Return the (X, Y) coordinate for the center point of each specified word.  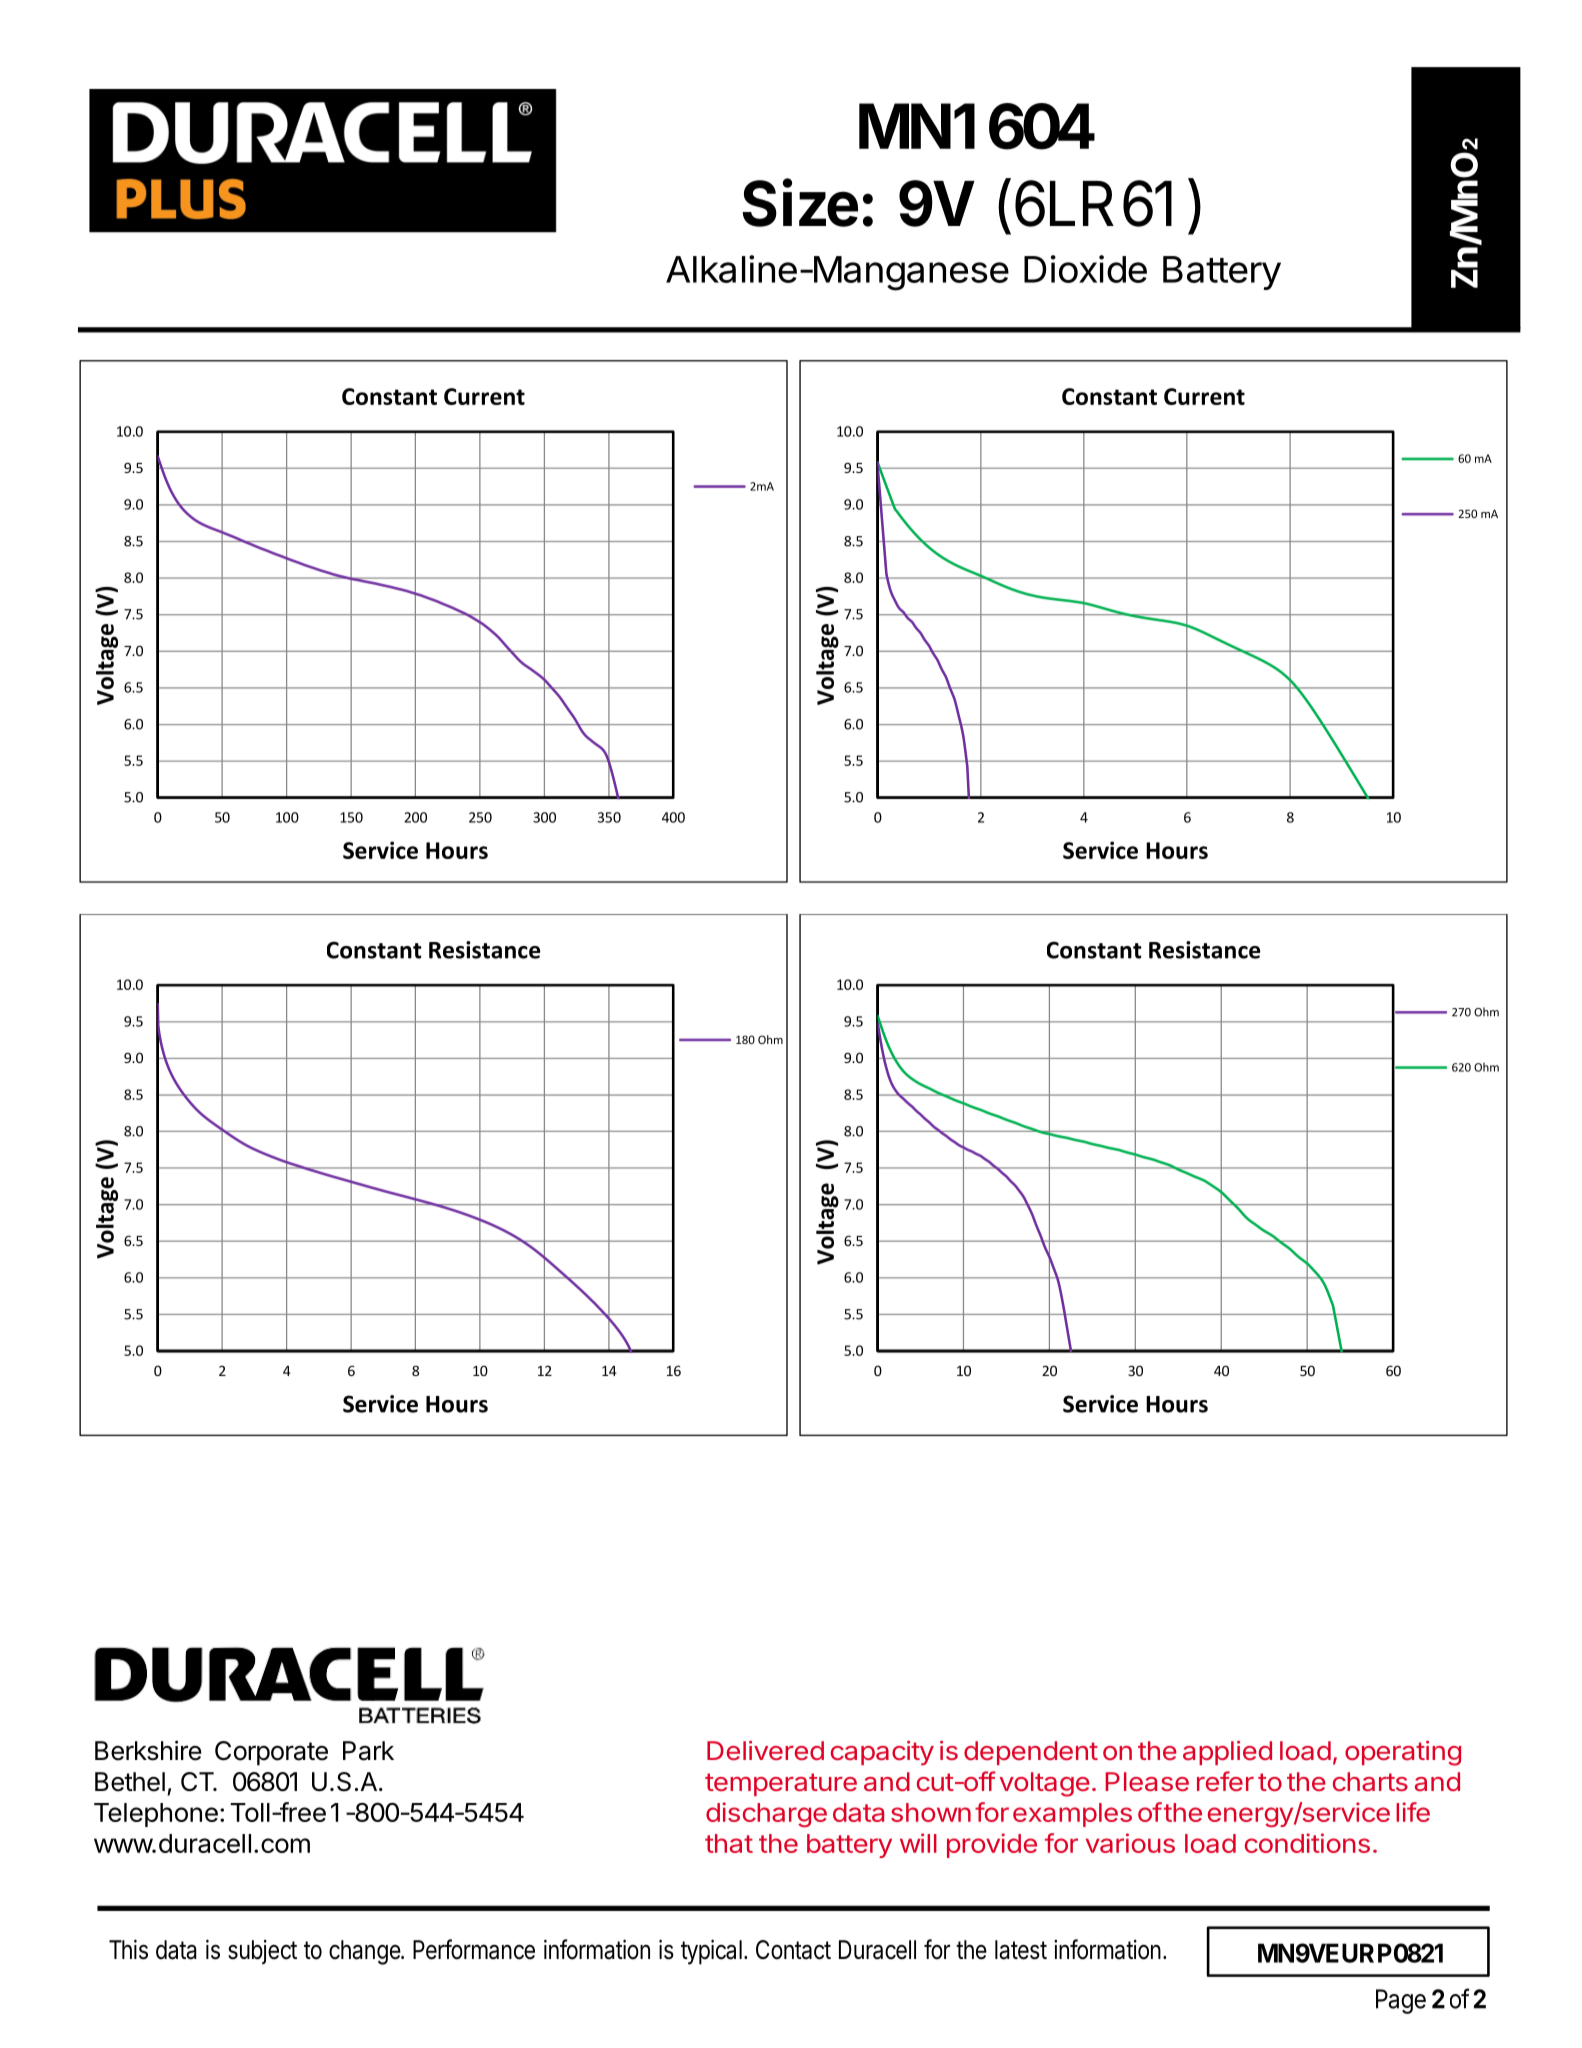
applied (1227, 1753)
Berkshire (148, 1750)
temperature (781, 1784)
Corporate (271, 1753)
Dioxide (1085, 269)
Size (800, 202)
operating (1403, 1753)
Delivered (765, 1750)
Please (1147, 1781)
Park (368, 1751)
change (365, 1952)
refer (1225, 1781)
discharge (766, 1815)
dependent (1031, 1753)
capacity (882, 1753)
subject (262, 1952)
